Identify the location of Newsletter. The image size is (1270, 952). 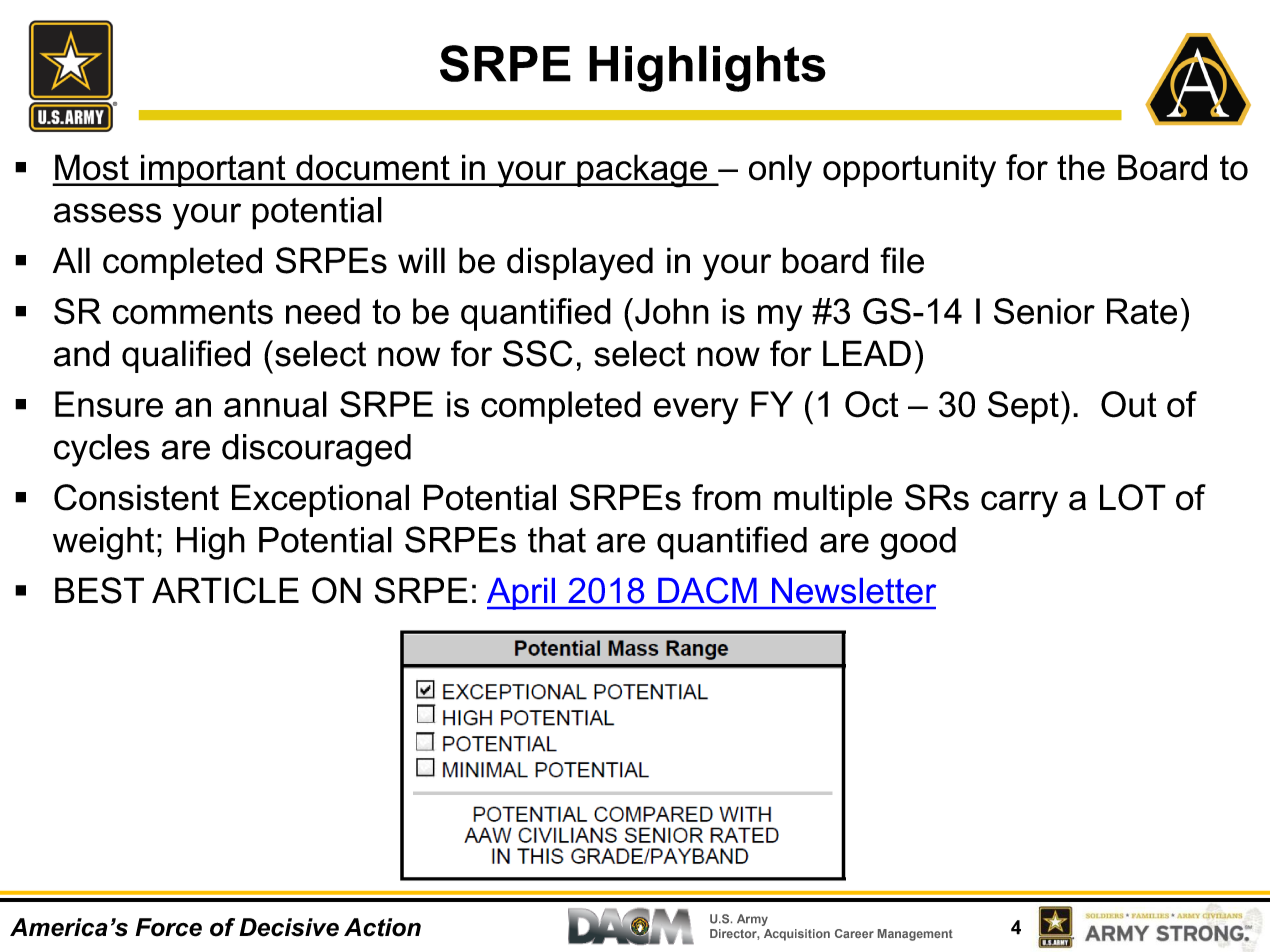
(854, 591).
